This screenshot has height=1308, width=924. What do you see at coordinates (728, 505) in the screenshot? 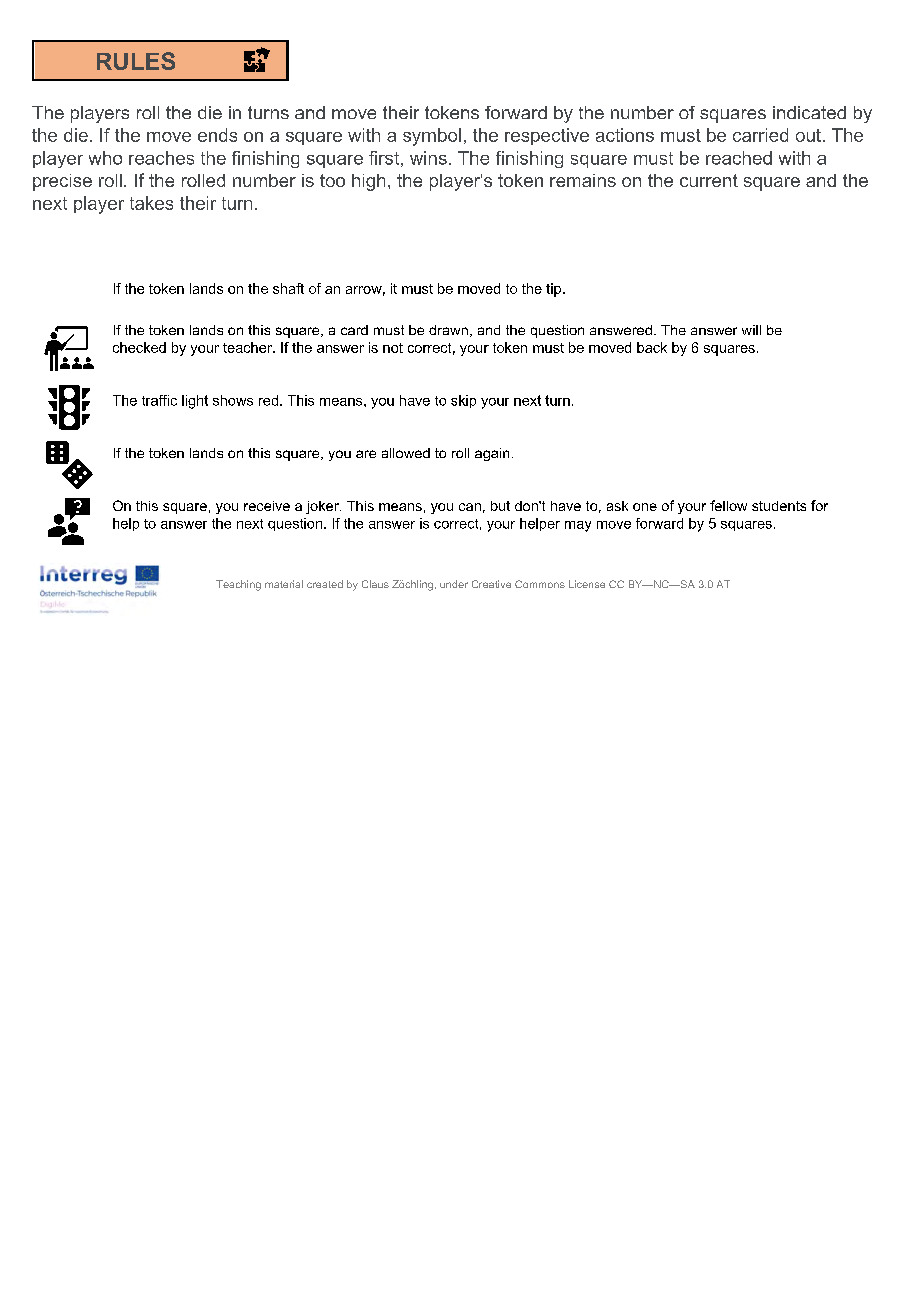
I see `fellow` at bounding box center [728, 505].
